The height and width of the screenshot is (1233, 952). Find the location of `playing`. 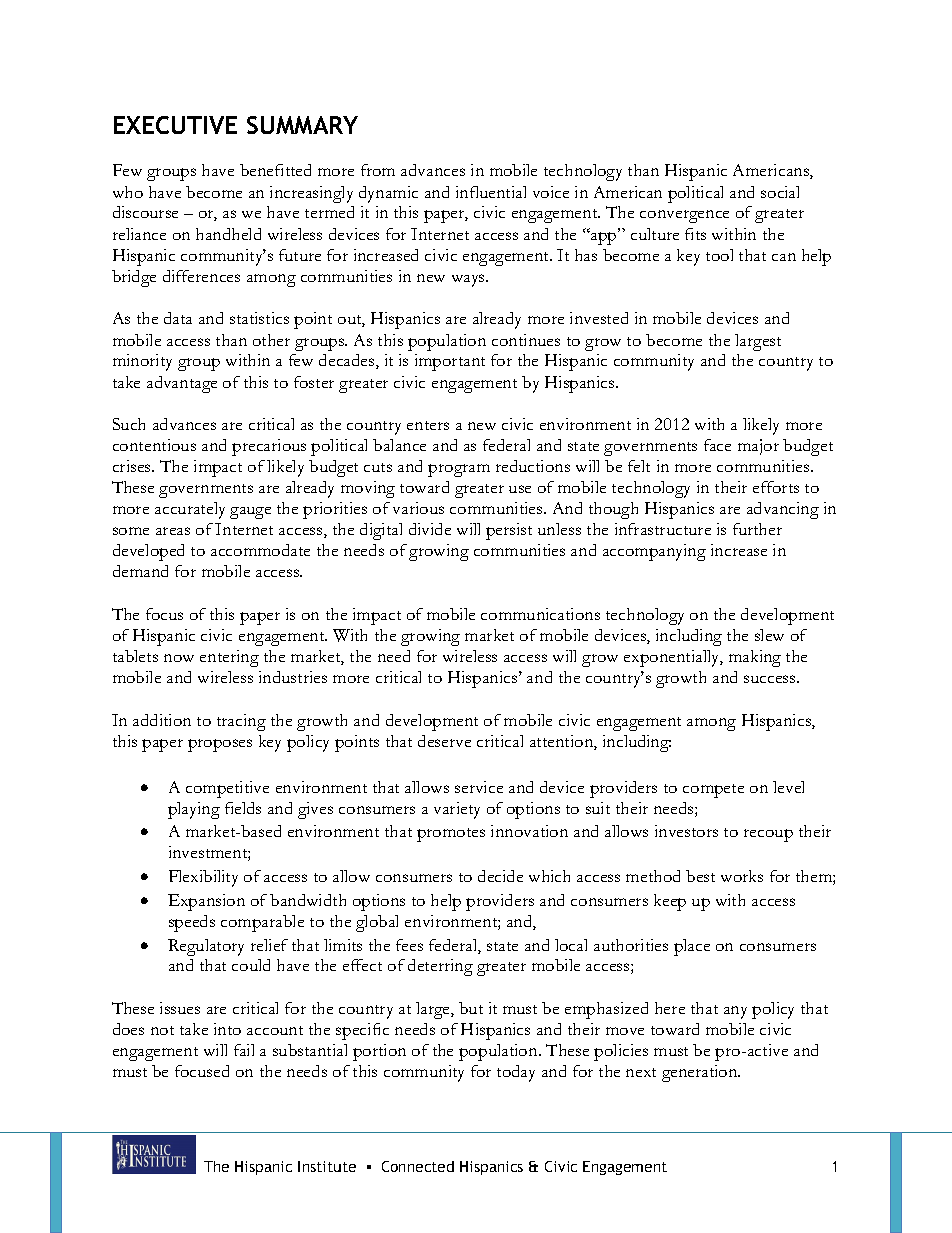

playing is located at coordinates (194, 810).
